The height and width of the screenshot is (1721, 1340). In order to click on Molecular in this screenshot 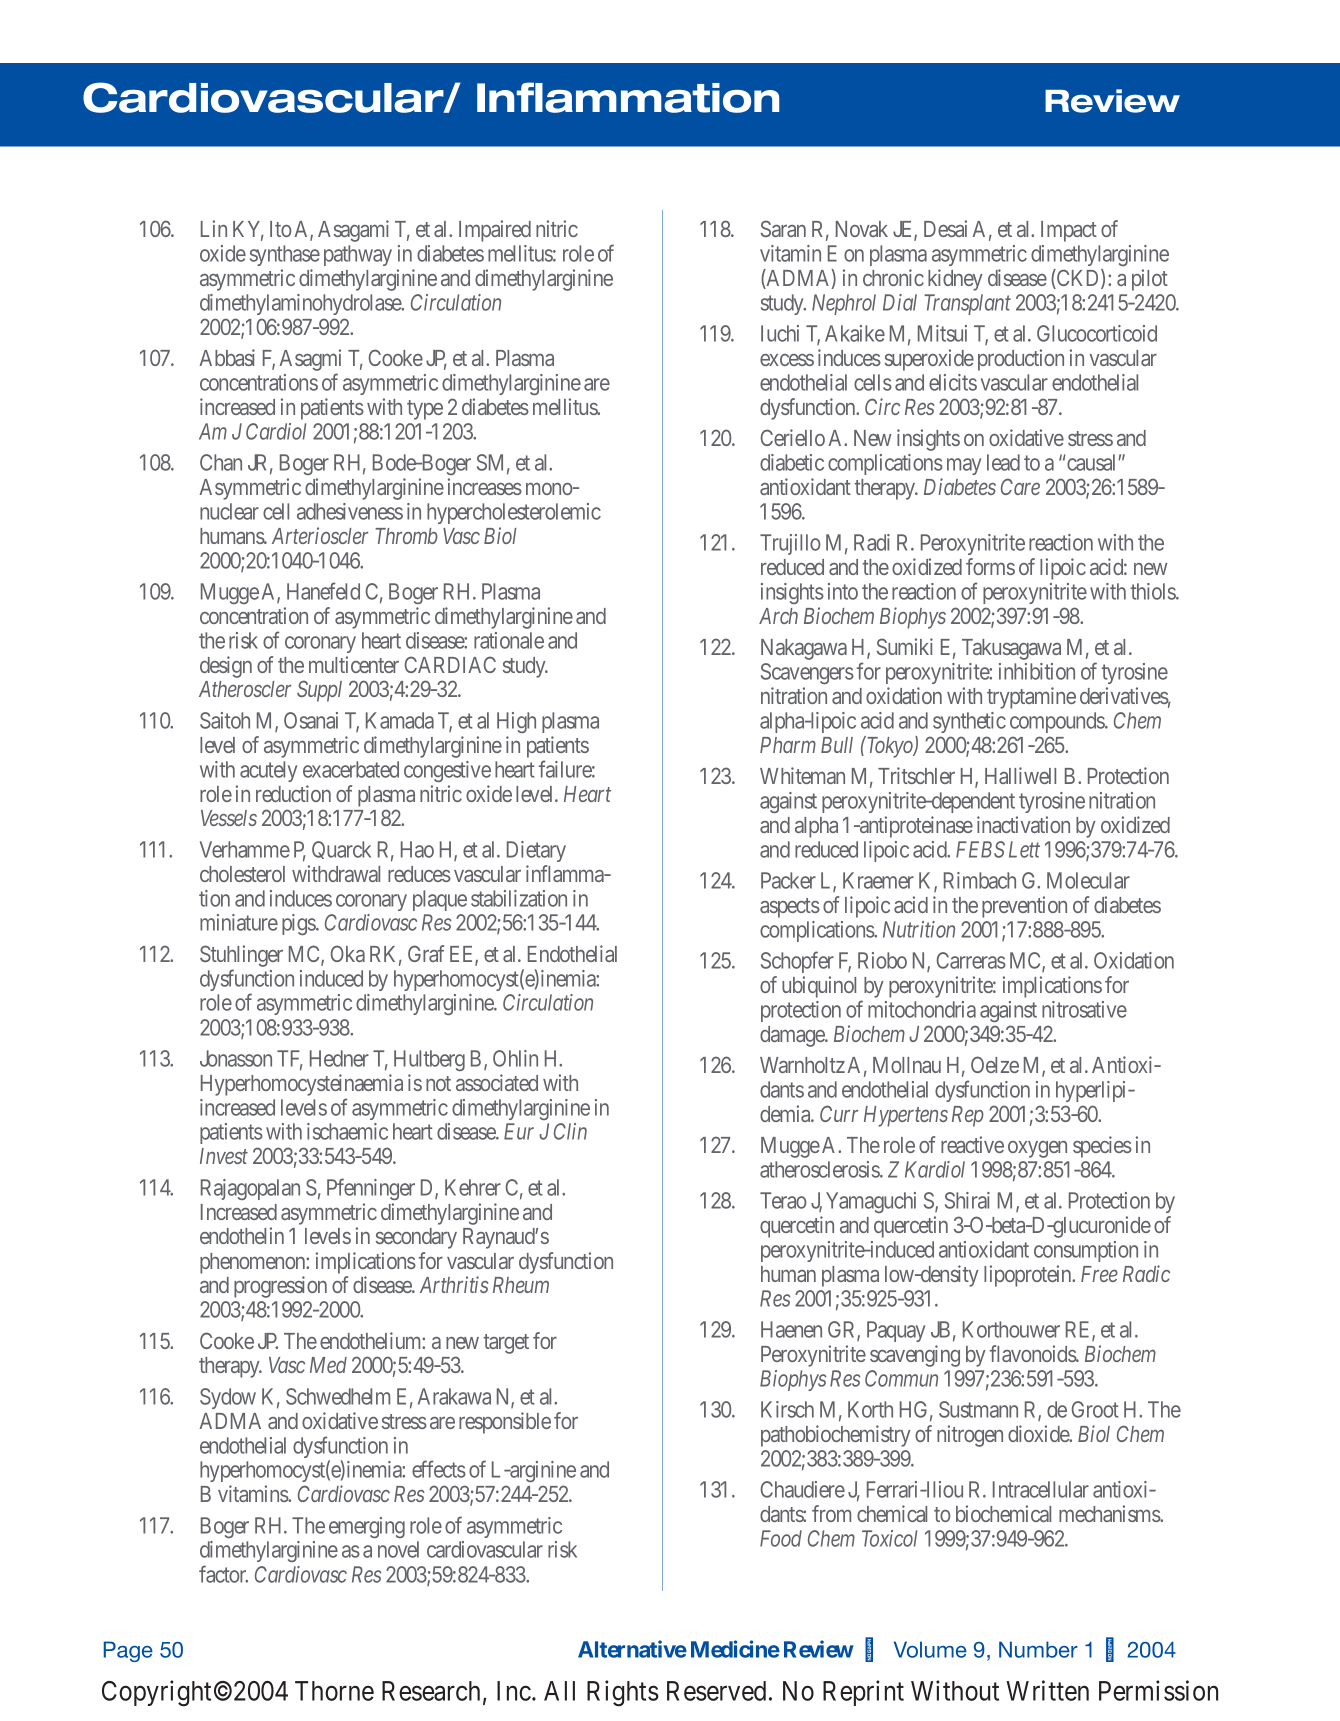, I will do `click(1088, 880)`.
